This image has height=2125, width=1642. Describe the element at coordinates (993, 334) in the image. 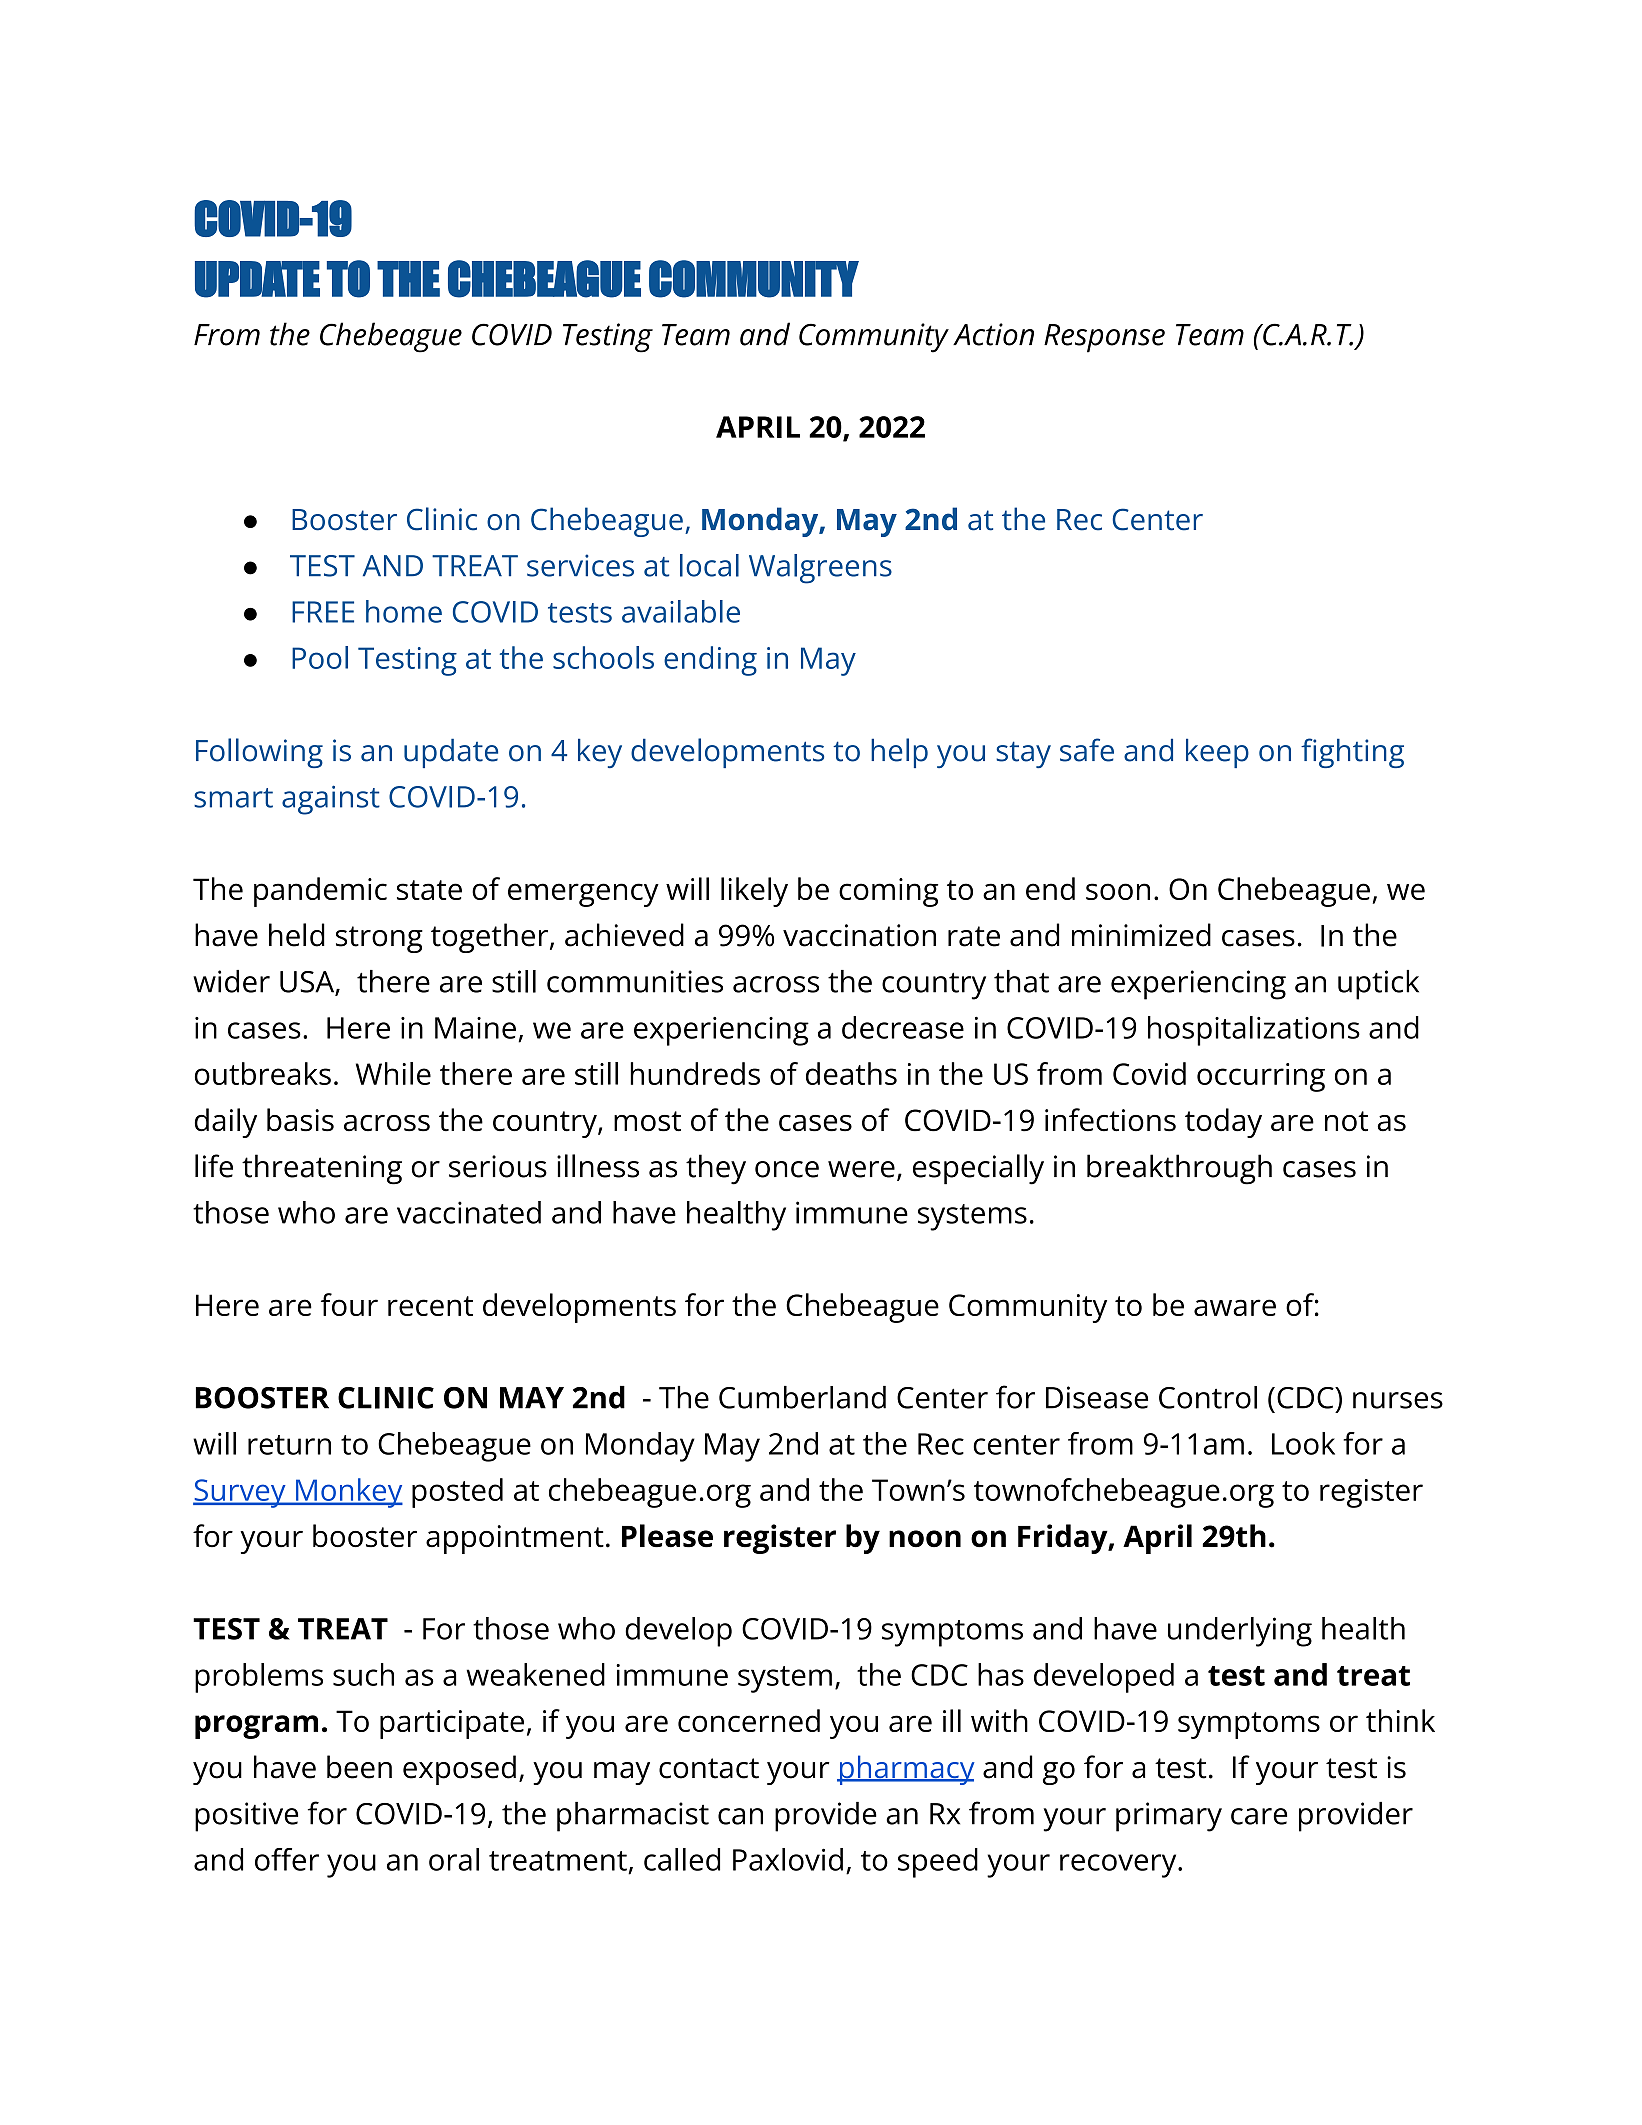

I see `Action` at that location.
